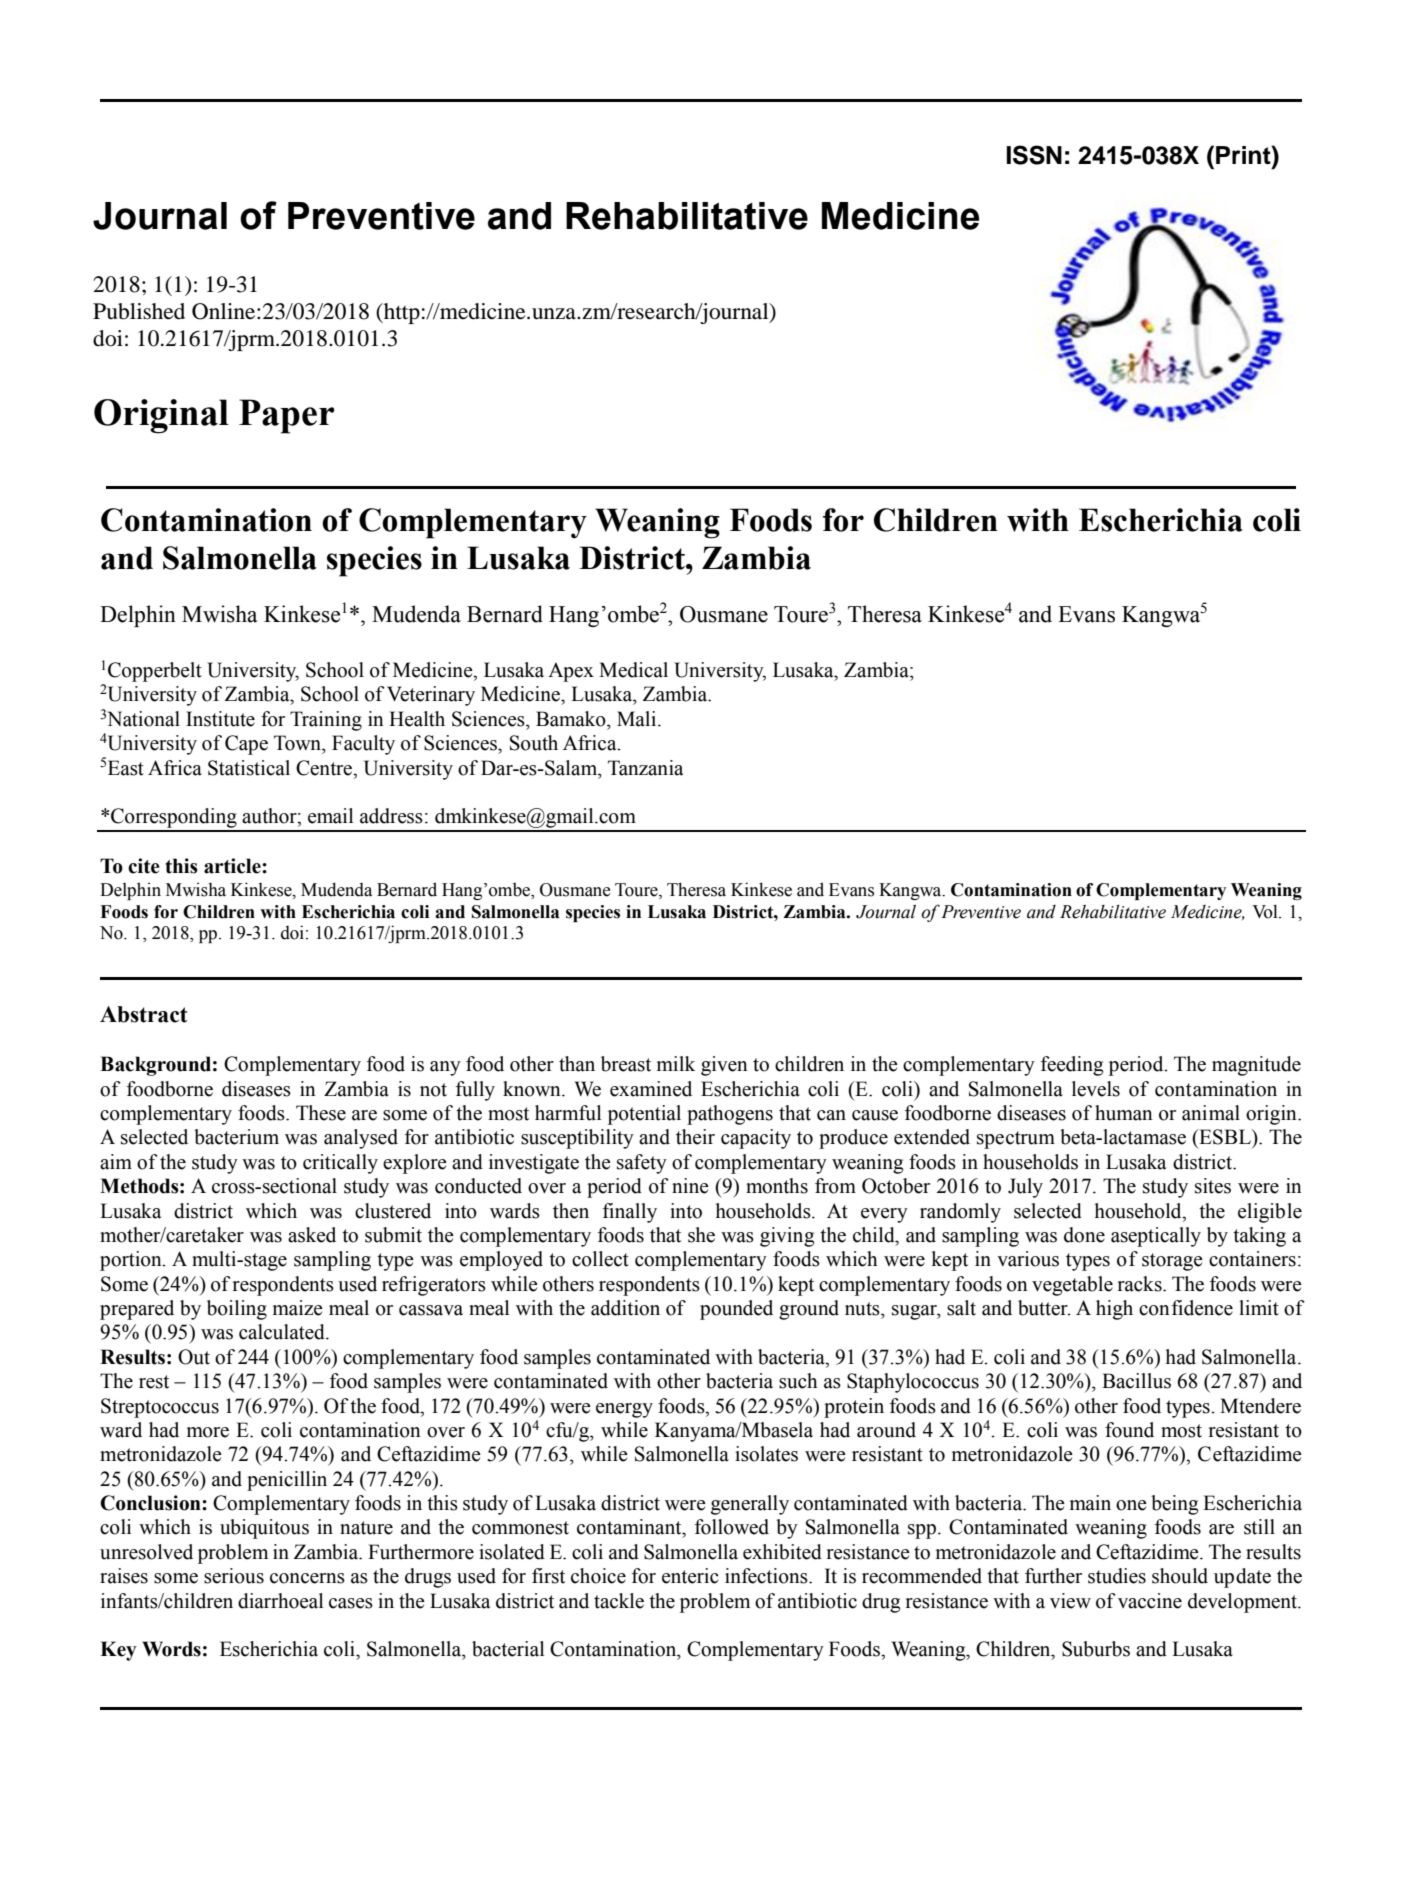 The image size is (1402, 1903). What do you see at coordinates (1034, 155) in the screenshot?
I see `ISSN` at bounding box center [1034, 155].
